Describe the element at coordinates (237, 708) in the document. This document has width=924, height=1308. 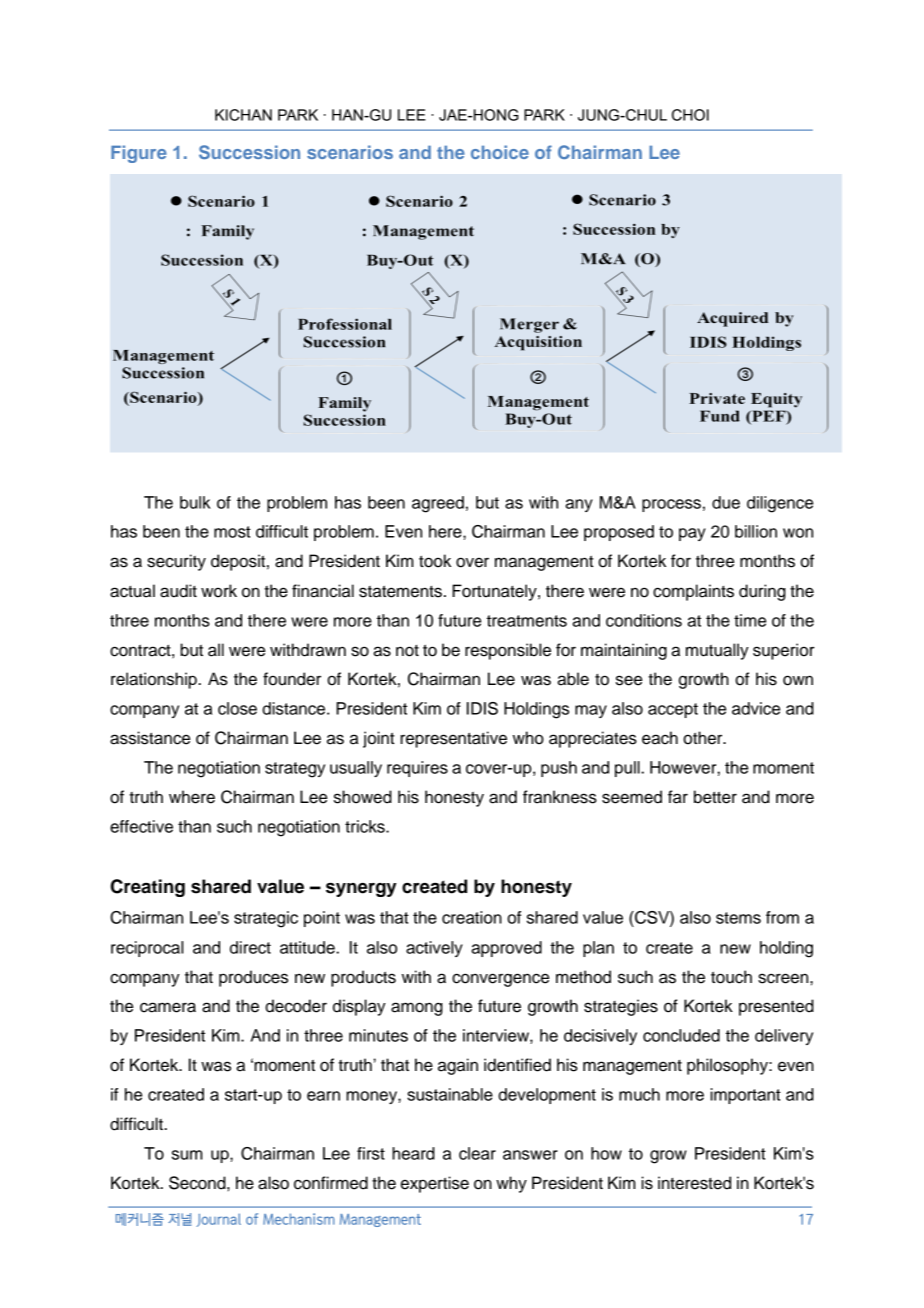
I see `close` at that location.
